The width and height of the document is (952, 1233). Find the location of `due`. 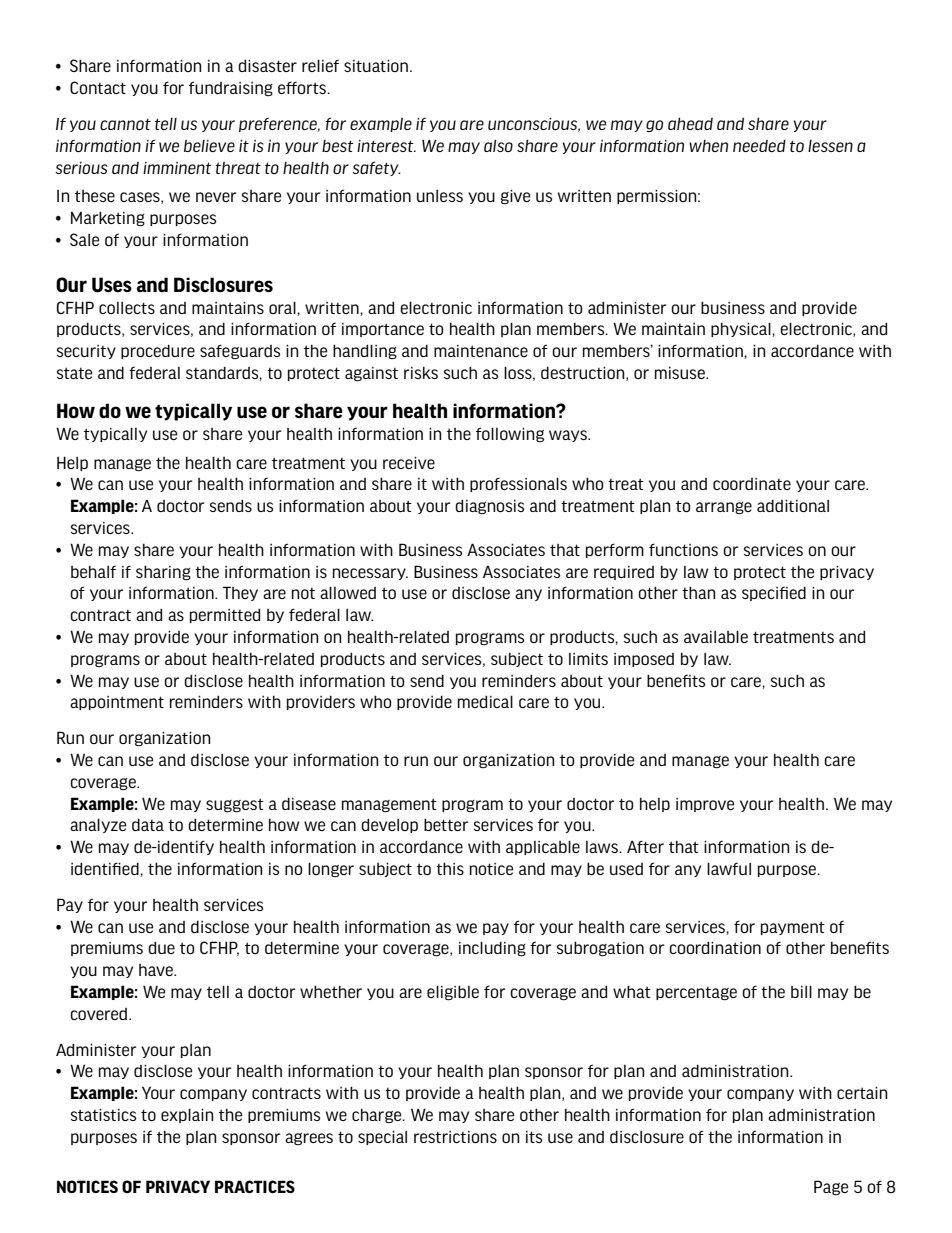

due is located at coordinates (161, 947).
